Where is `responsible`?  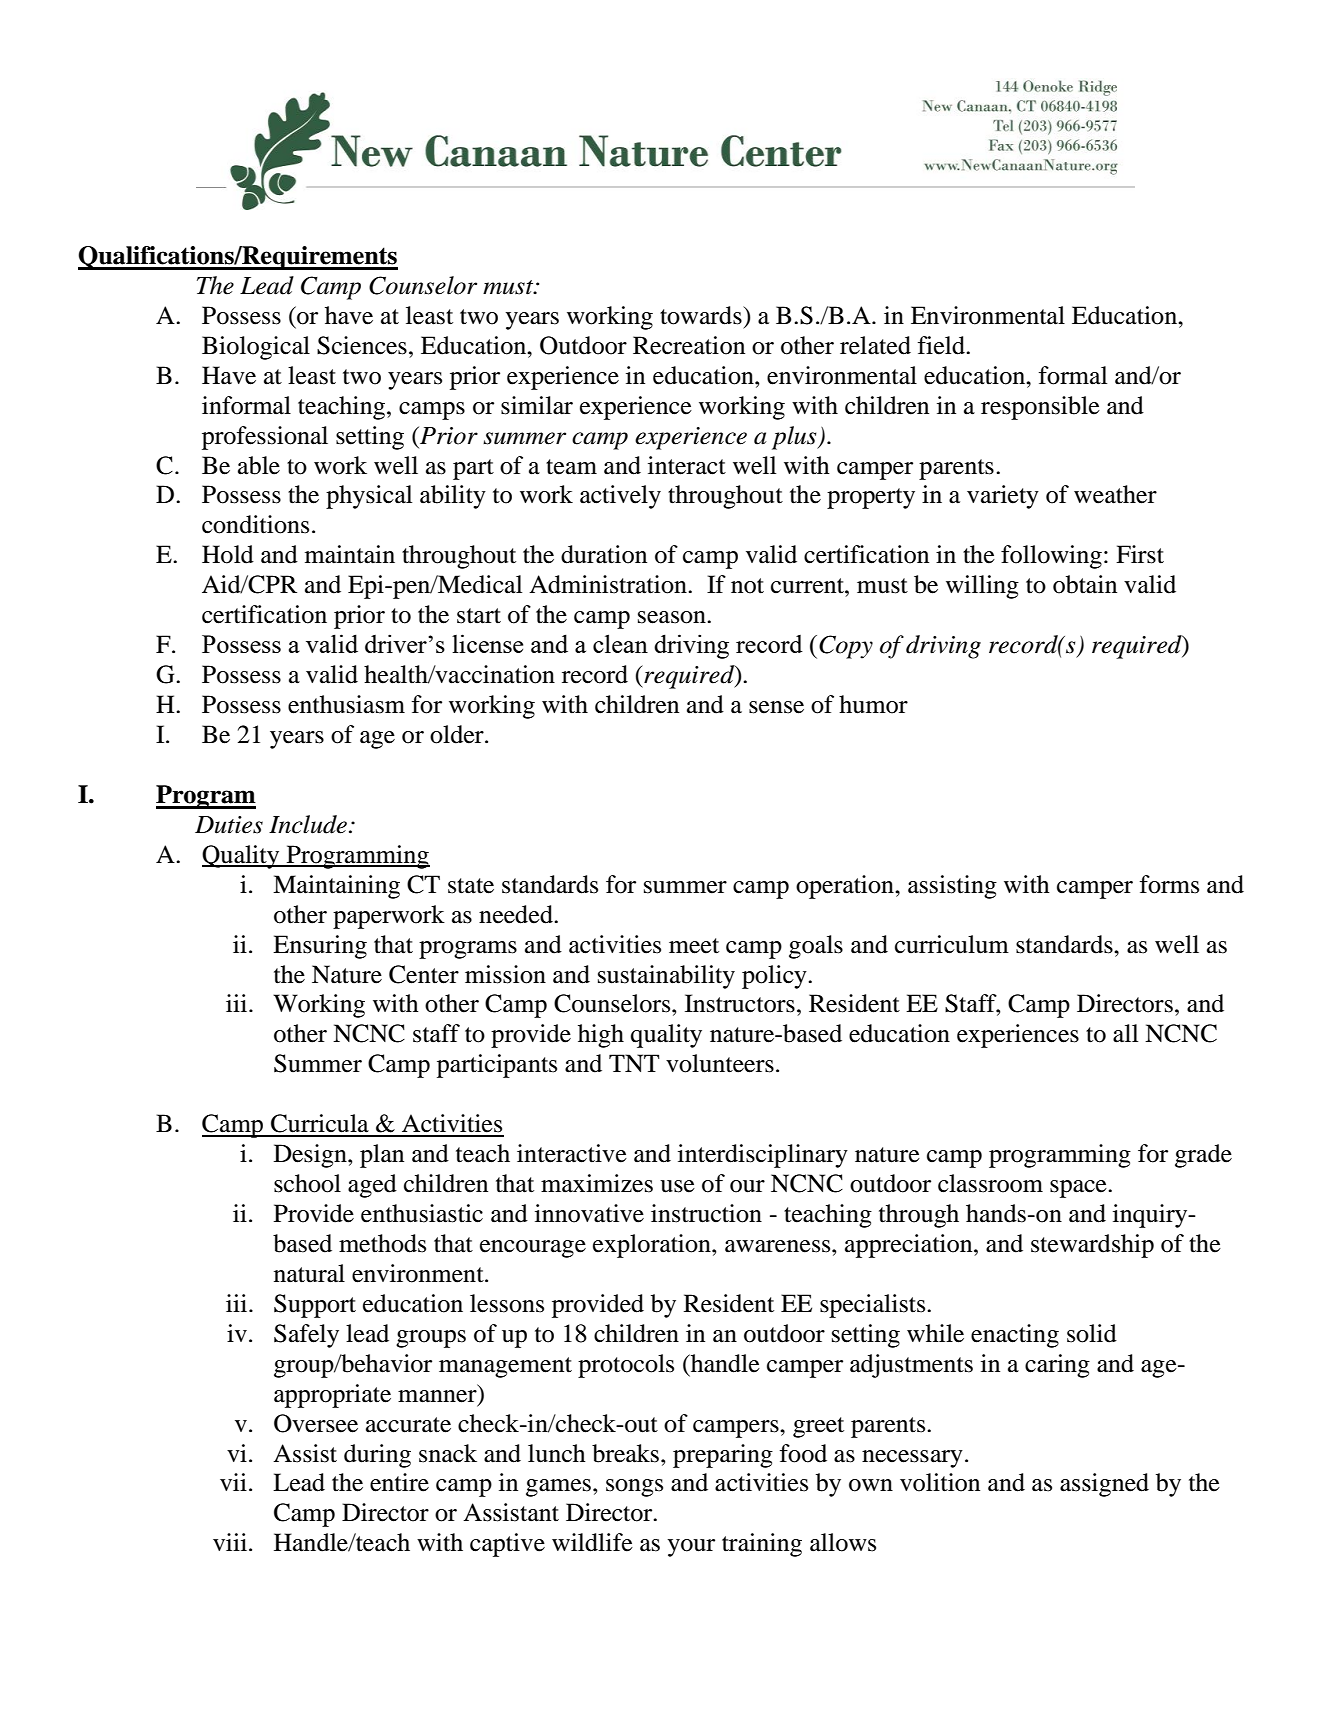
responsible is located at coordinates (1040, 408).
